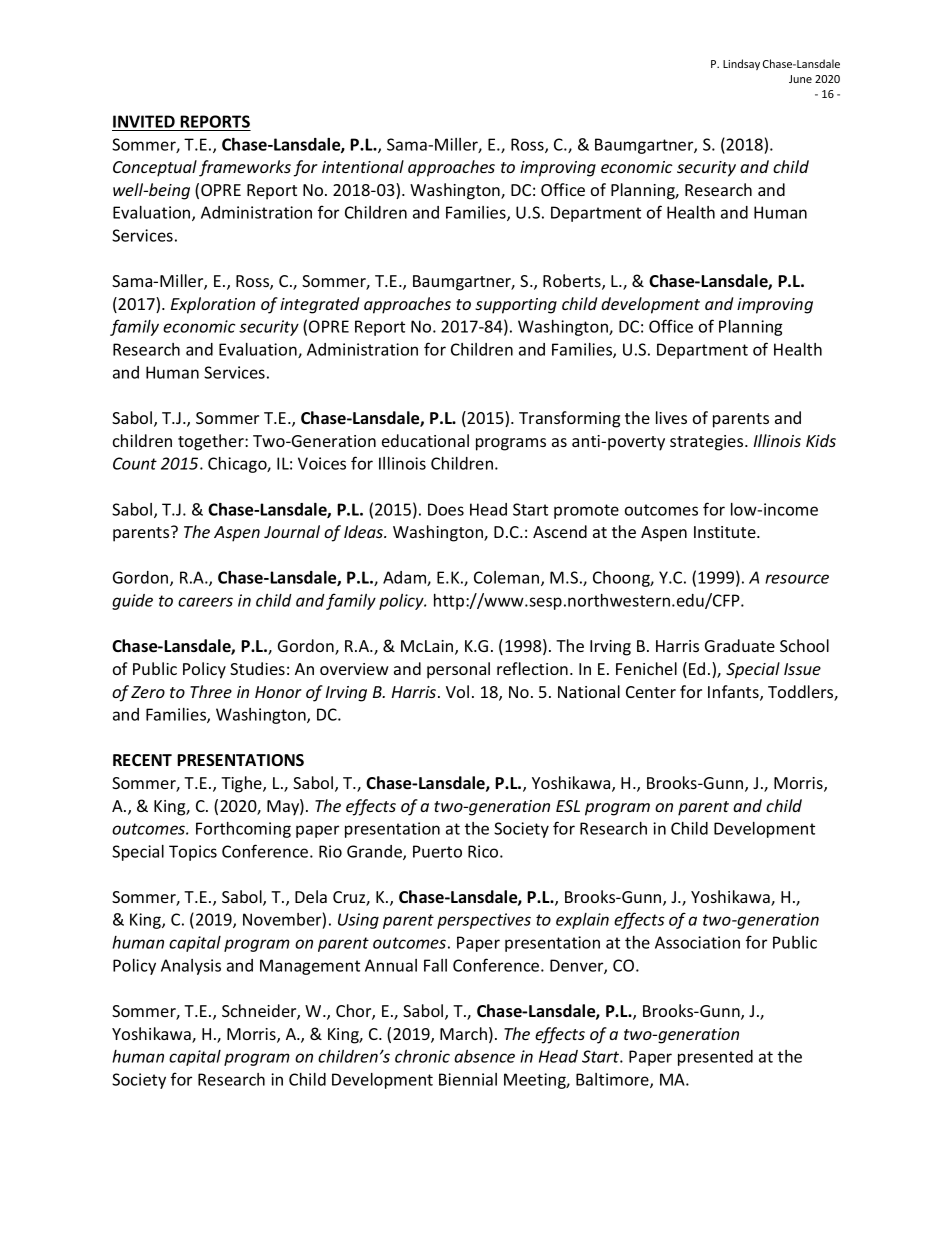  Describe the element at coordinates (734, 693) in the screenshot. I see `Infants` at that location.
